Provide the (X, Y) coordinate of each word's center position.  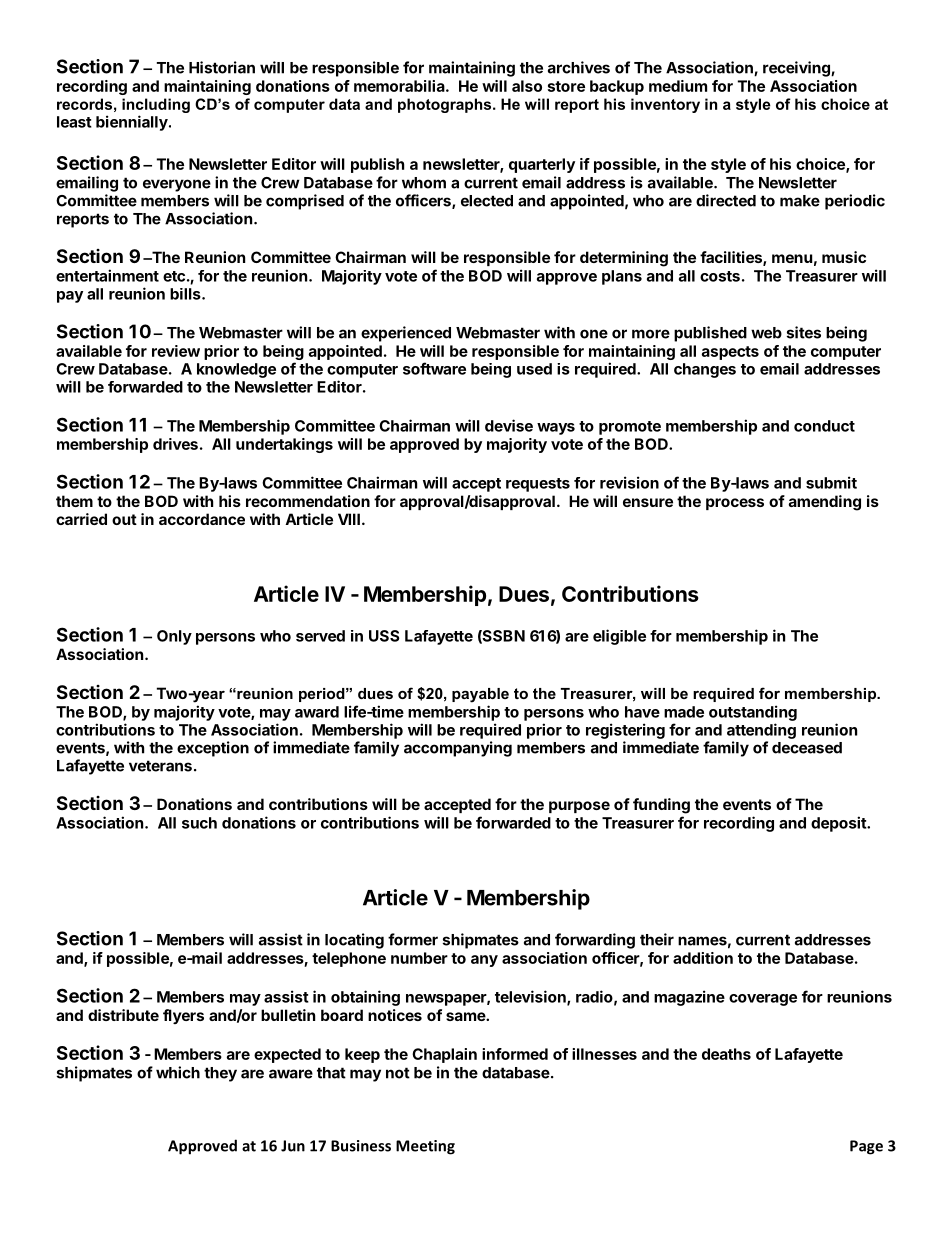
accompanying (458, 749)
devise (509, 425)
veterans (160, 766)
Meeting (425, 1147)
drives (175, 444)
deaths (726, 1054)
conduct (824, 426)
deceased (807, 748)
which (178, 1072)
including (156, 105)
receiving (797, 69)
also (527, 86)
